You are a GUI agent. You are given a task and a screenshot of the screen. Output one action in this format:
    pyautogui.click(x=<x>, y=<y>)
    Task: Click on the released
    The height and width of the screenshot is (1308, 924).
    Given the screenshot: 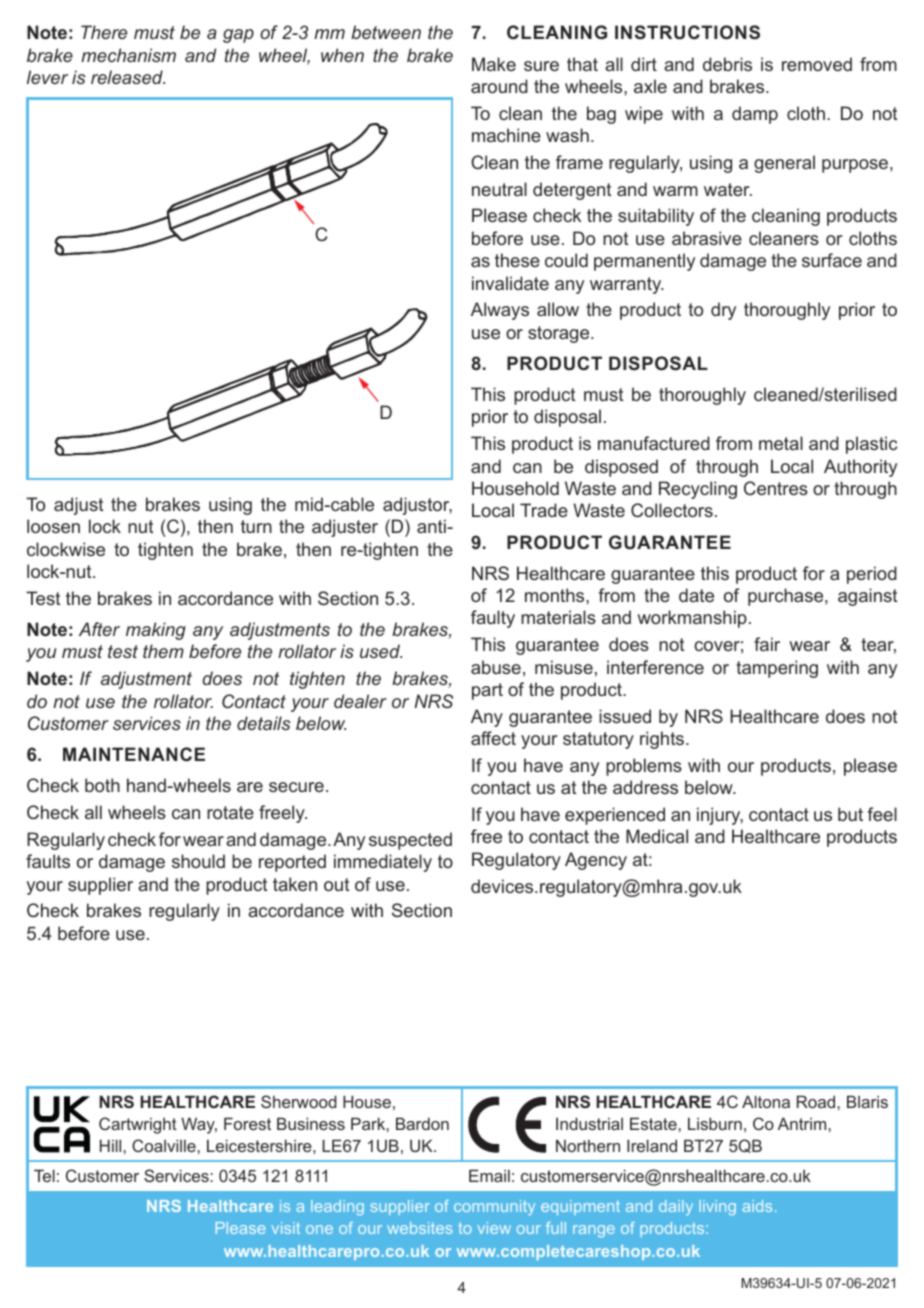 What is the action you would take?
    pyautogui.click(x=128, y=77)
